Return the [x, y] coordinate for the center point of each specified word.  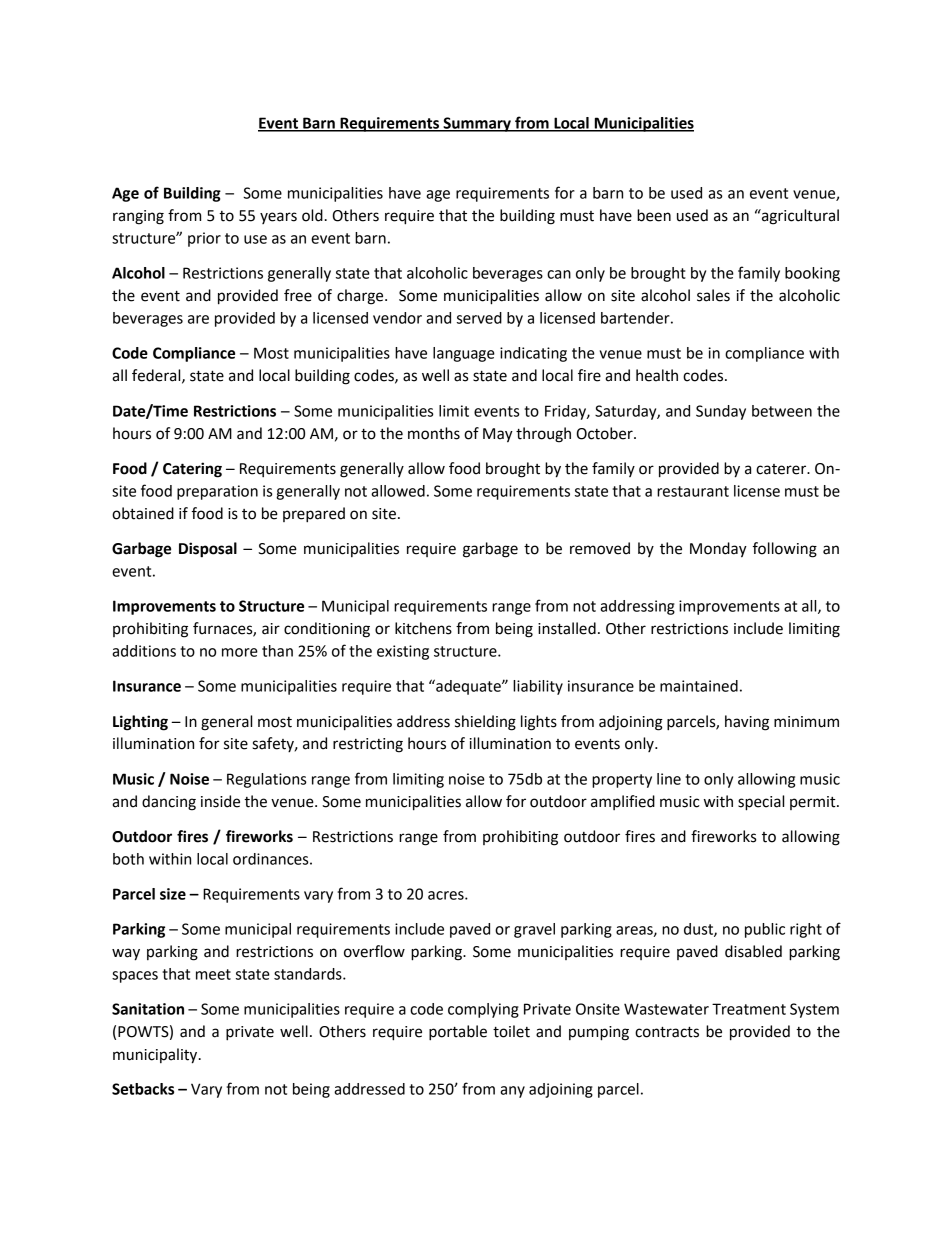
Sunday [721, 412]
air [271, 629]
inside [220, 801]
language [464, 354]
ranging [138, 217]
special [761, 803]
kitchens [423, 628]
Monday [718, 550]
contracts [667, 1032]
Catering [192, 470]
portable [458, 1033]
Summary [477, 124]
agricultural [799, 217]
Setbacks [143, 1089]
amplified [623, 802]
